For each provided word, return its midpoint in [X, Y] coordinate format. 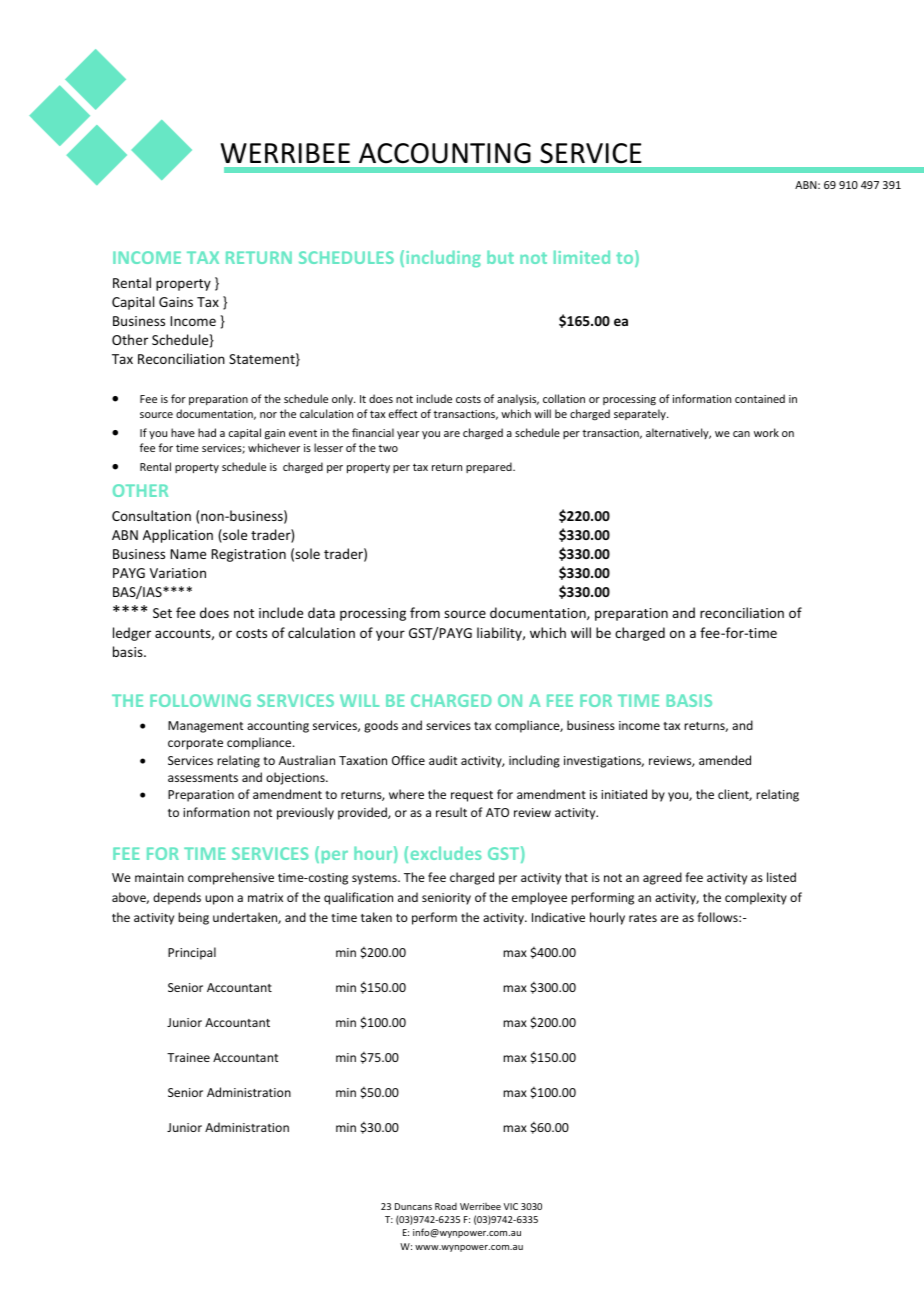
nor [268, 415]
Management [205, 727]
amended [725, 760]
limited [582, 257]
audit [443, 760]
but [500, 257]
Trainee [188, 1057]
